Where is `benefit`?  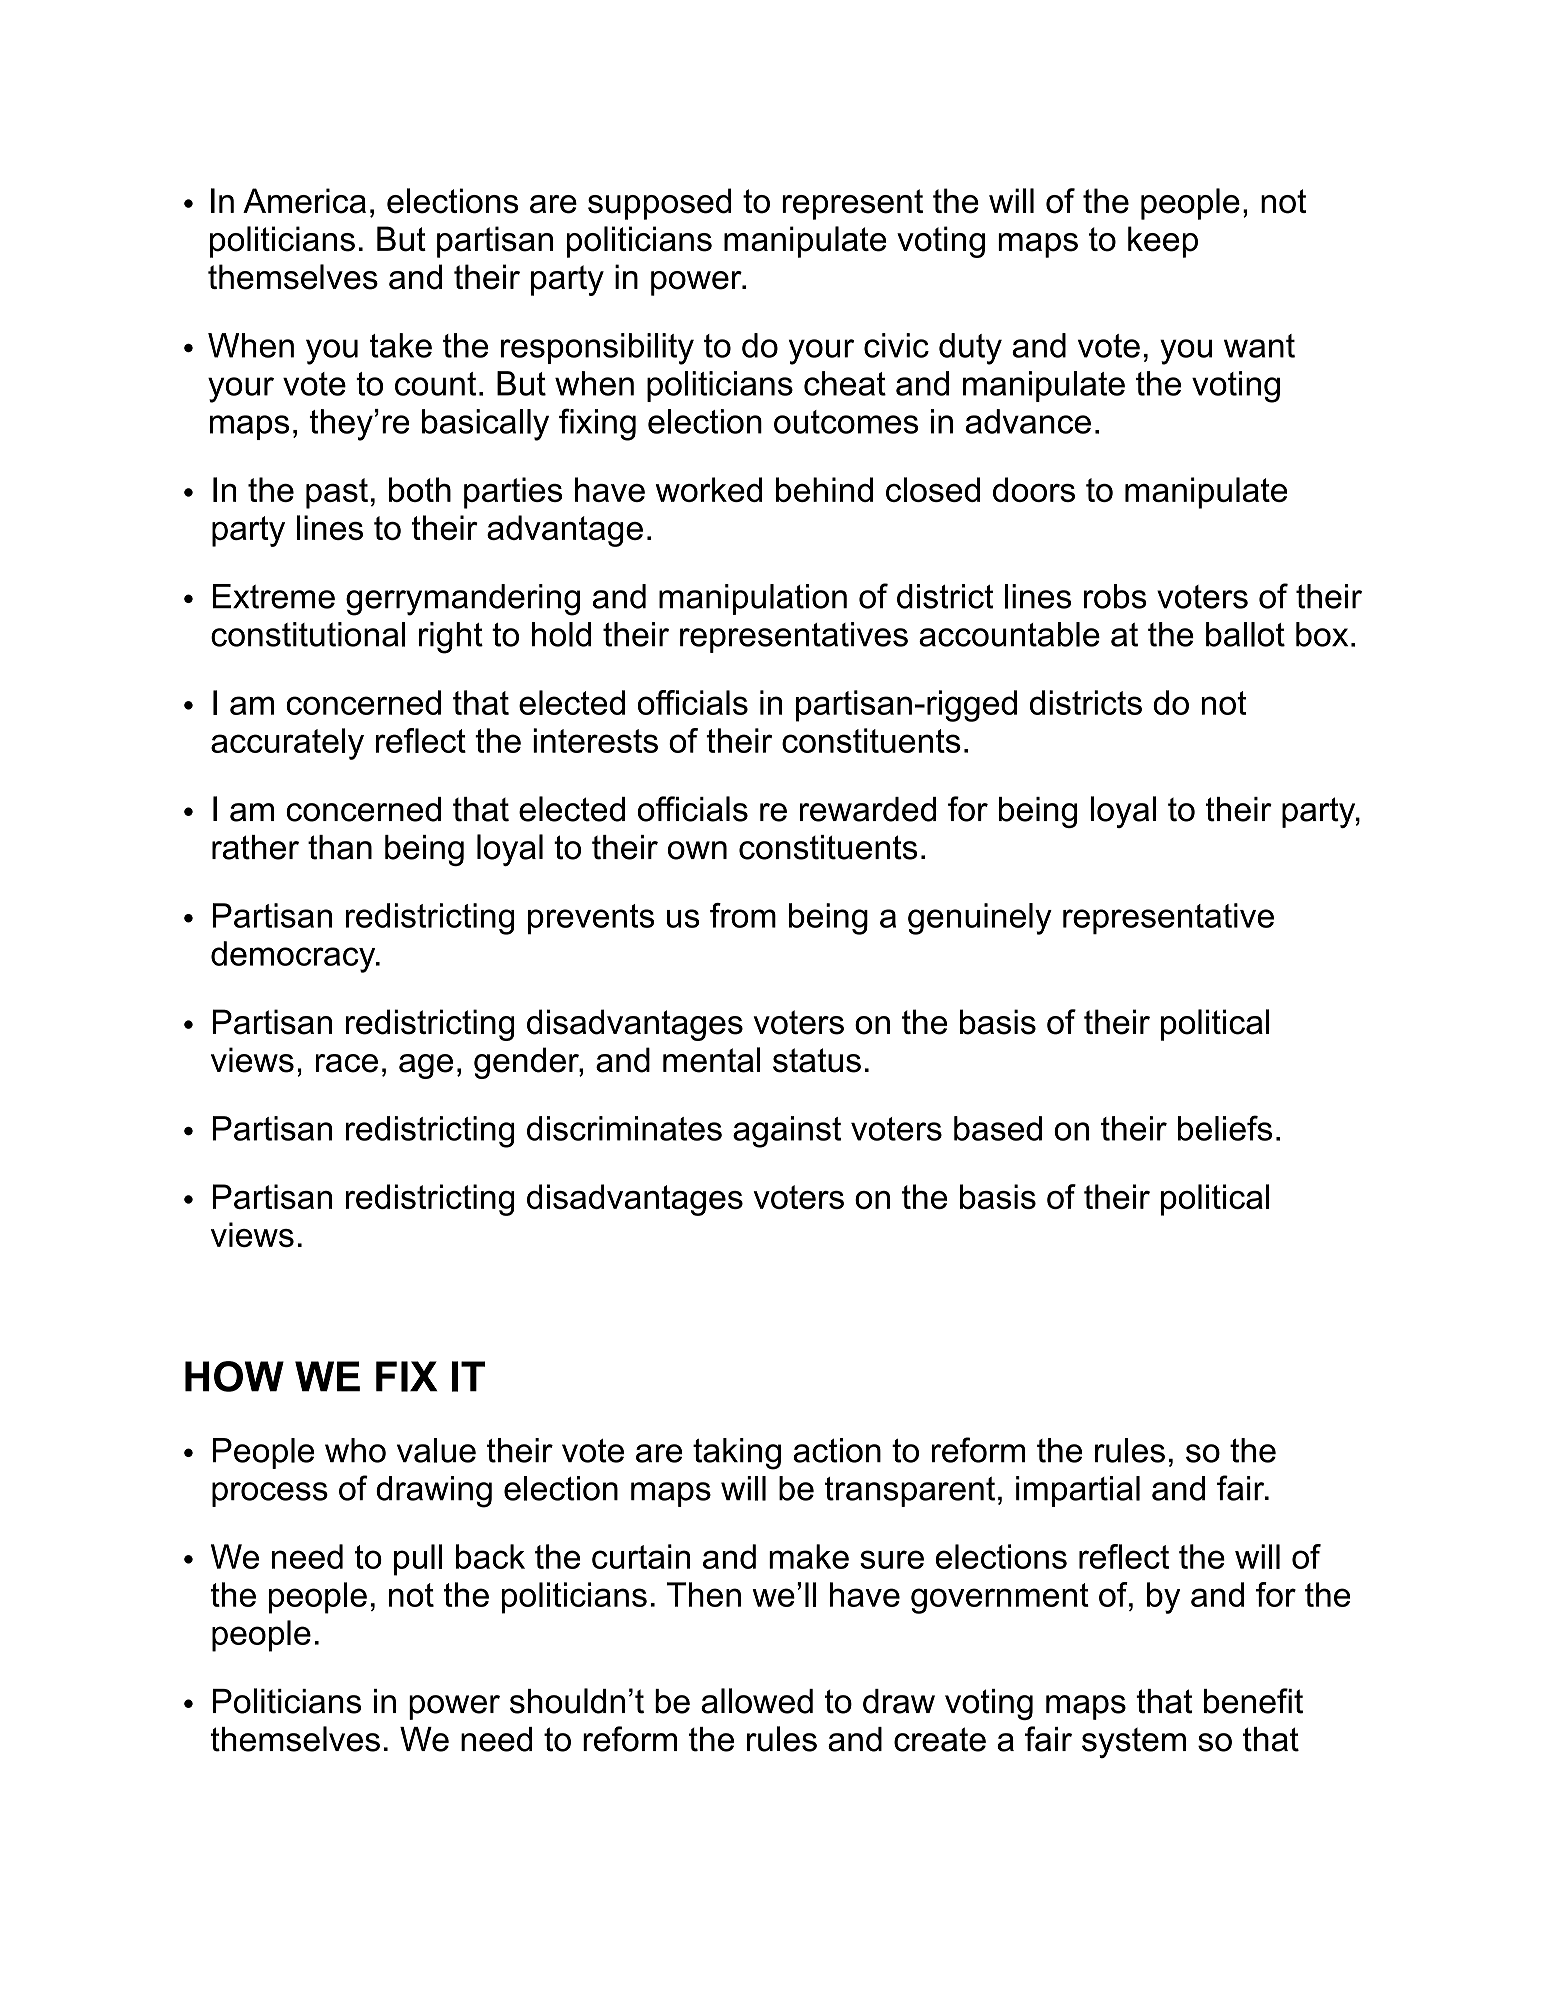
benefit is located at coordinates (1253, 1701).
